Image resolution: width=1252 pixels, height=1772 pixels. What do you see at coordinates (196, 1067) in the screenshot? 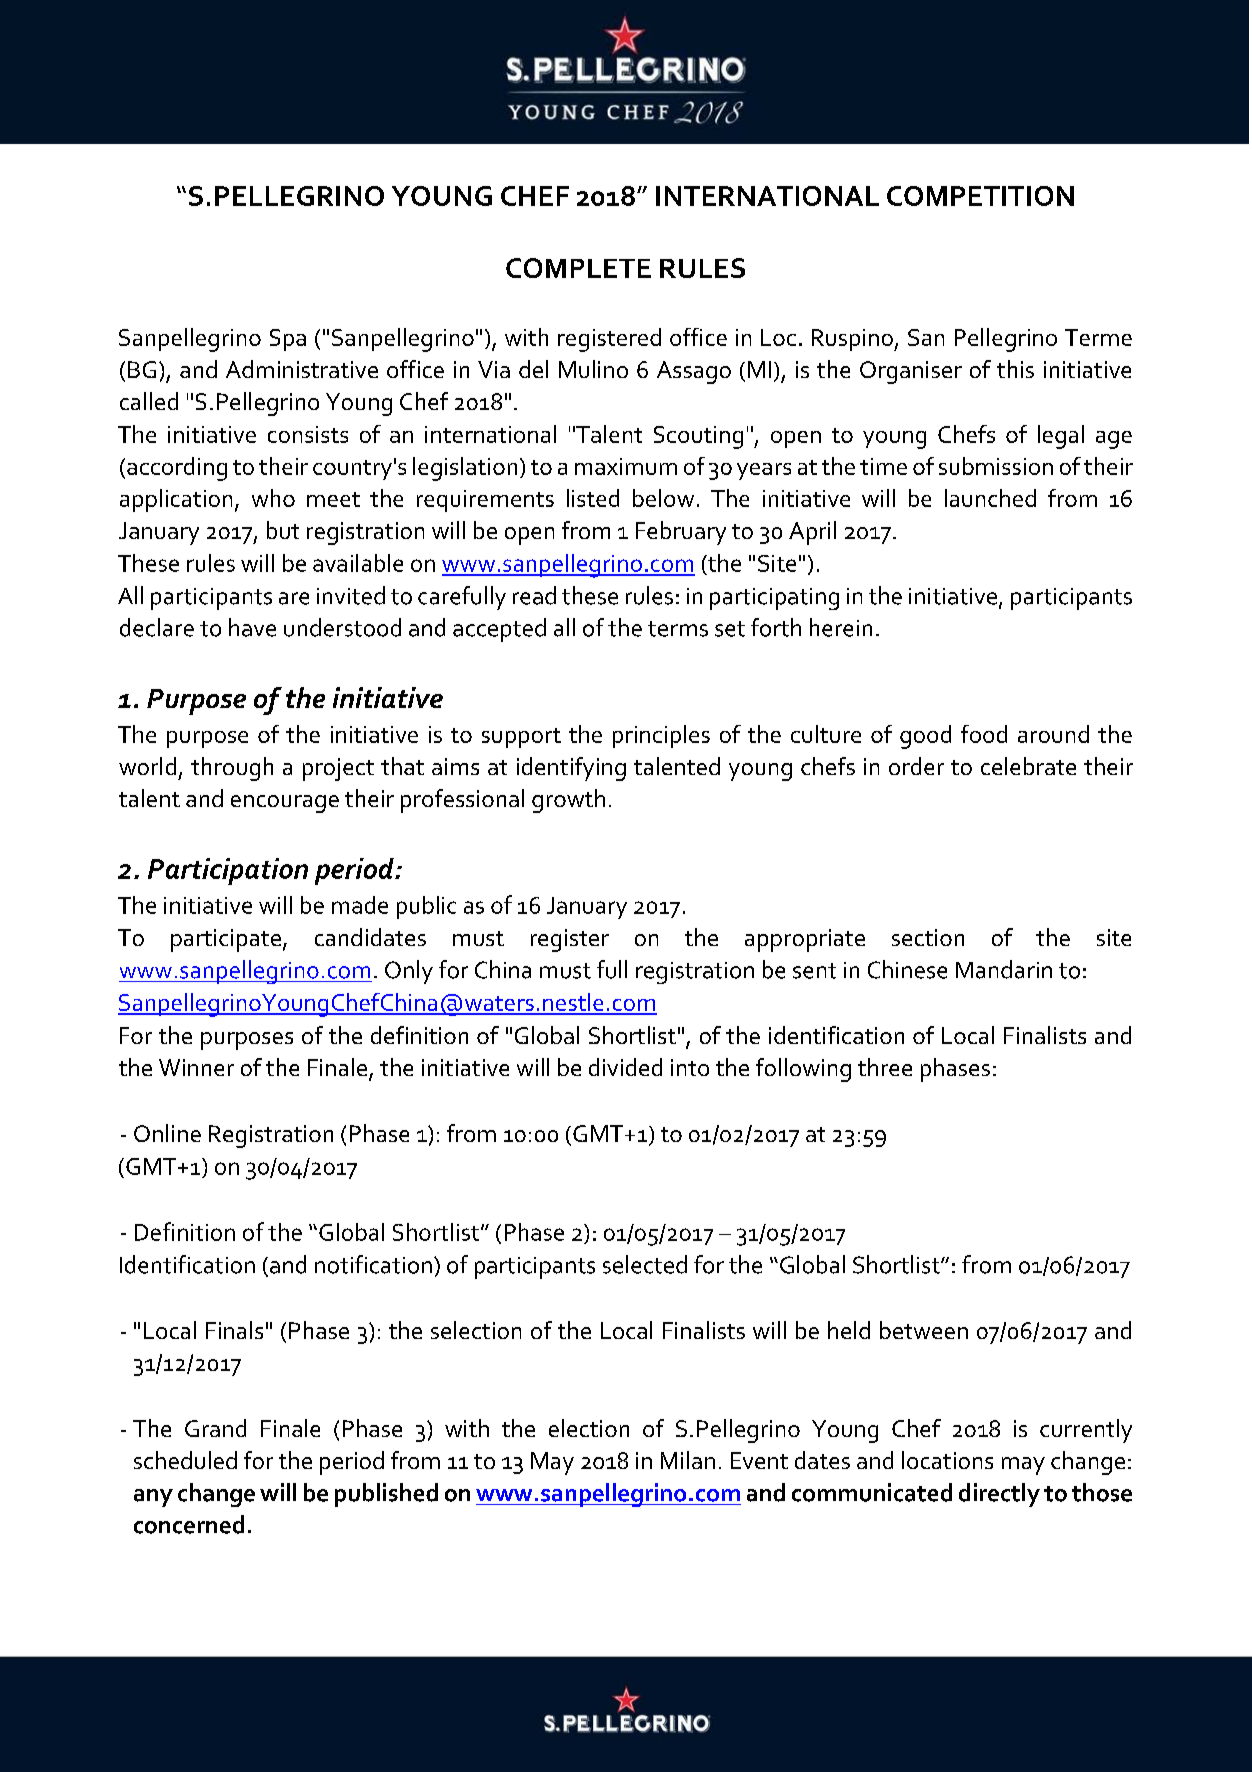
I see `Winner` at bounding box center [196, 1067].
